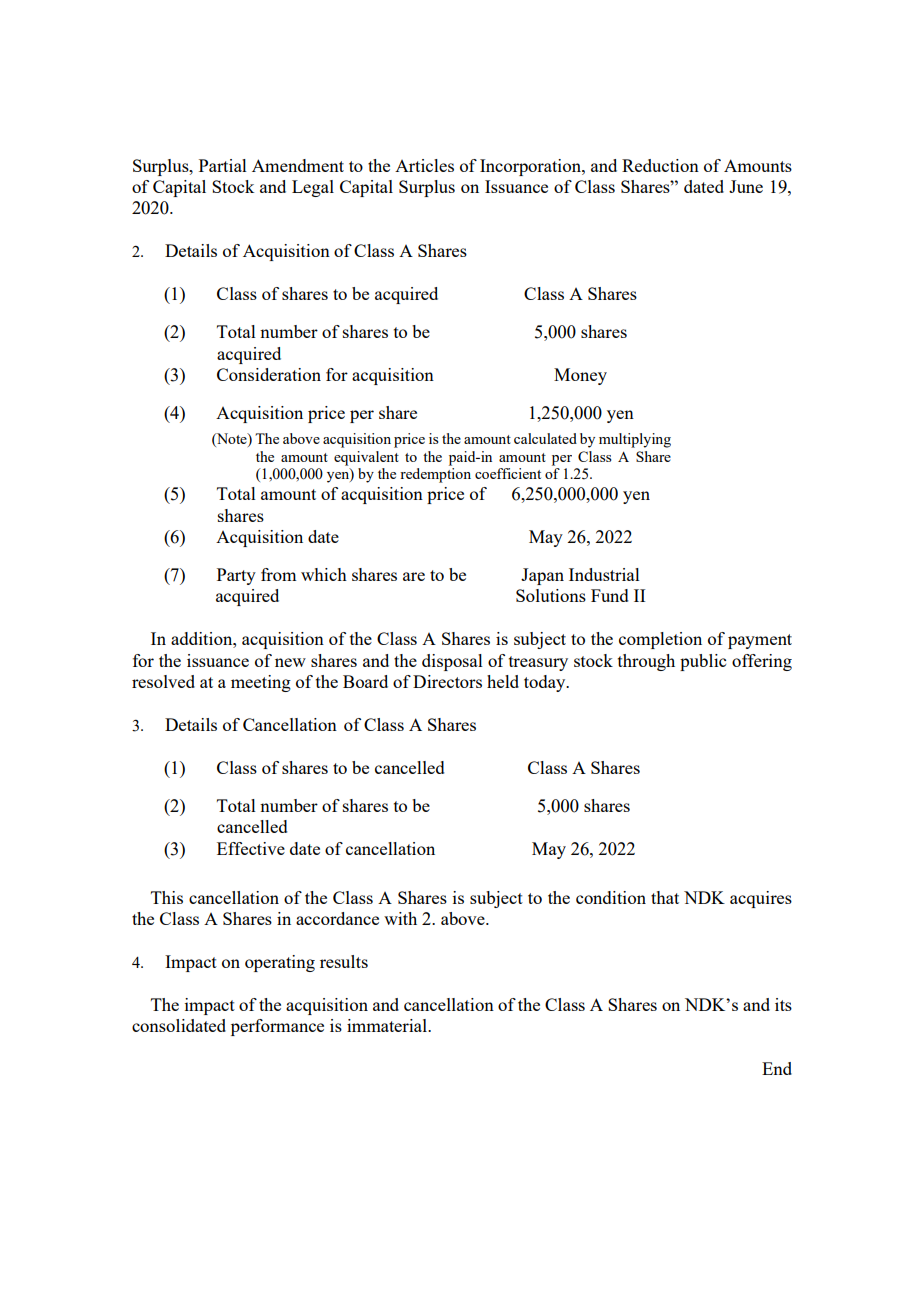 This screenshot has width=924, height=1308. Describe the element at coordinates (665, 897) in the screenshot. I see `that` at that location.
